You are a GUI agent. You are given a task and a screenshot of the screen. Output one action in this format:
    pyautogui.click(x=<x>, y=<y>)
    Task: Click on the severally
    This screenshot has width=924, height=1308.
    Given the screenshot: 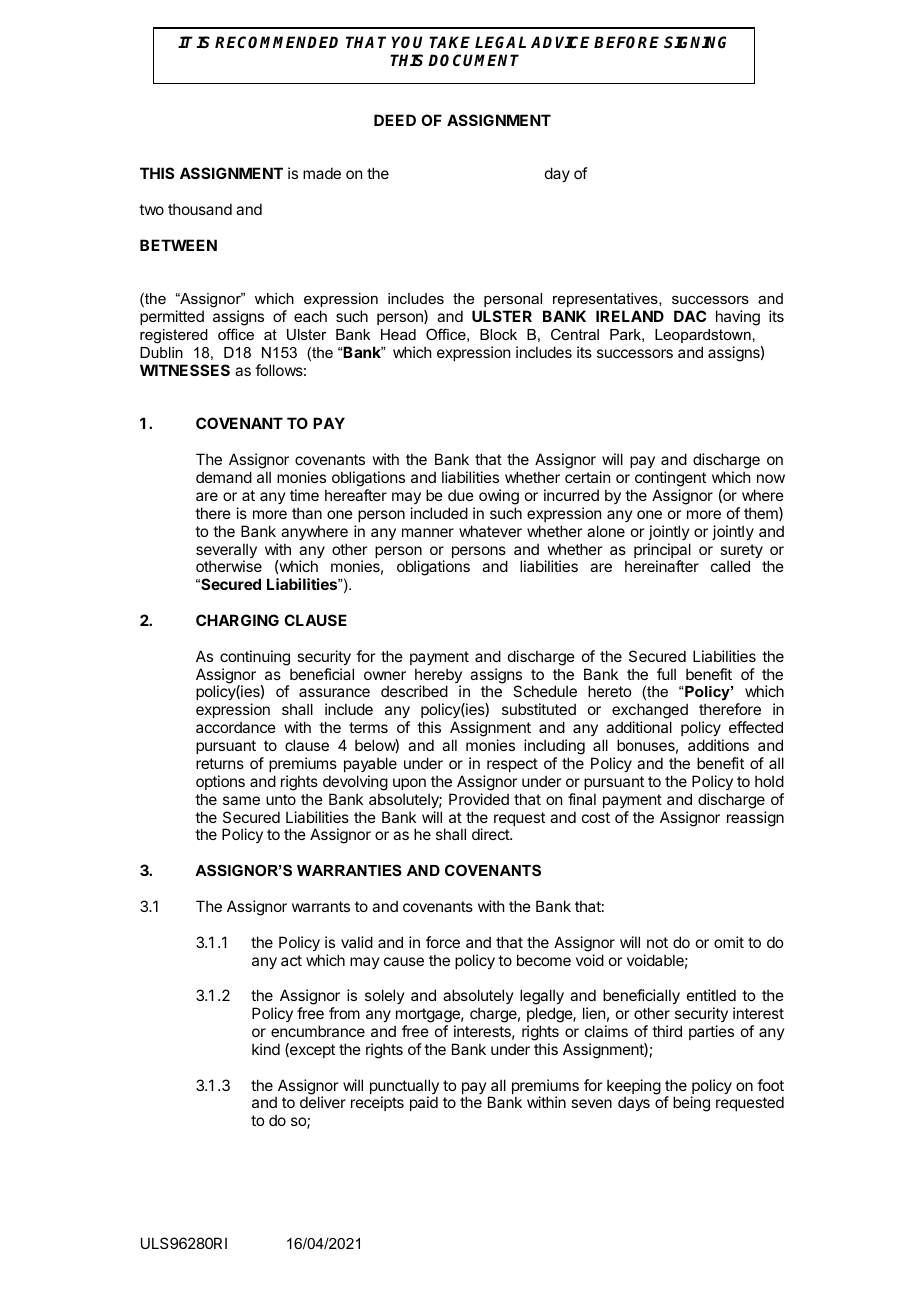 What is the action you would take?
    pyautogui.click(x=226, y=552)
